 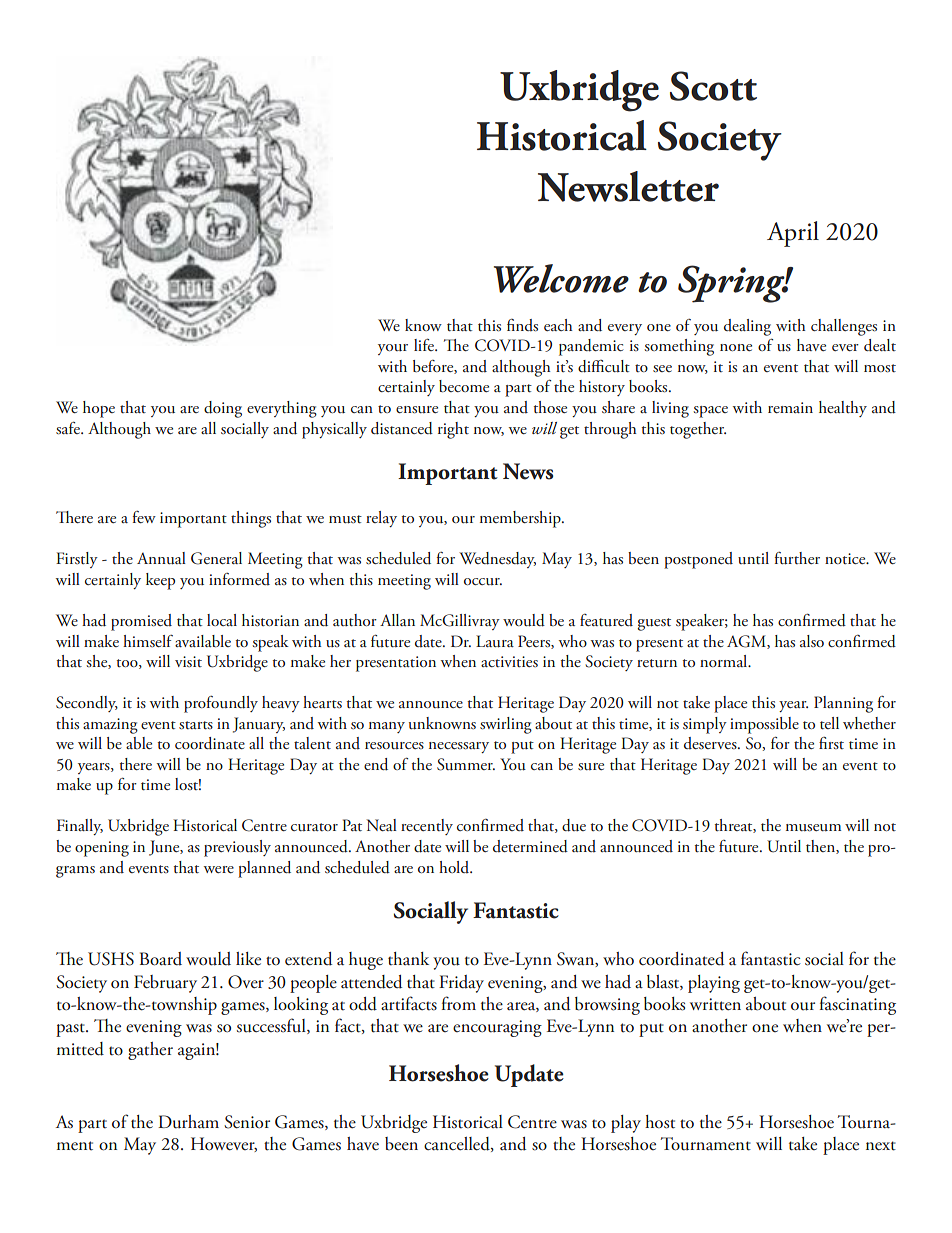 What do you see at coordinates (881, 1146) in the image?
I see `next` at bounding box center [881, 1146].
